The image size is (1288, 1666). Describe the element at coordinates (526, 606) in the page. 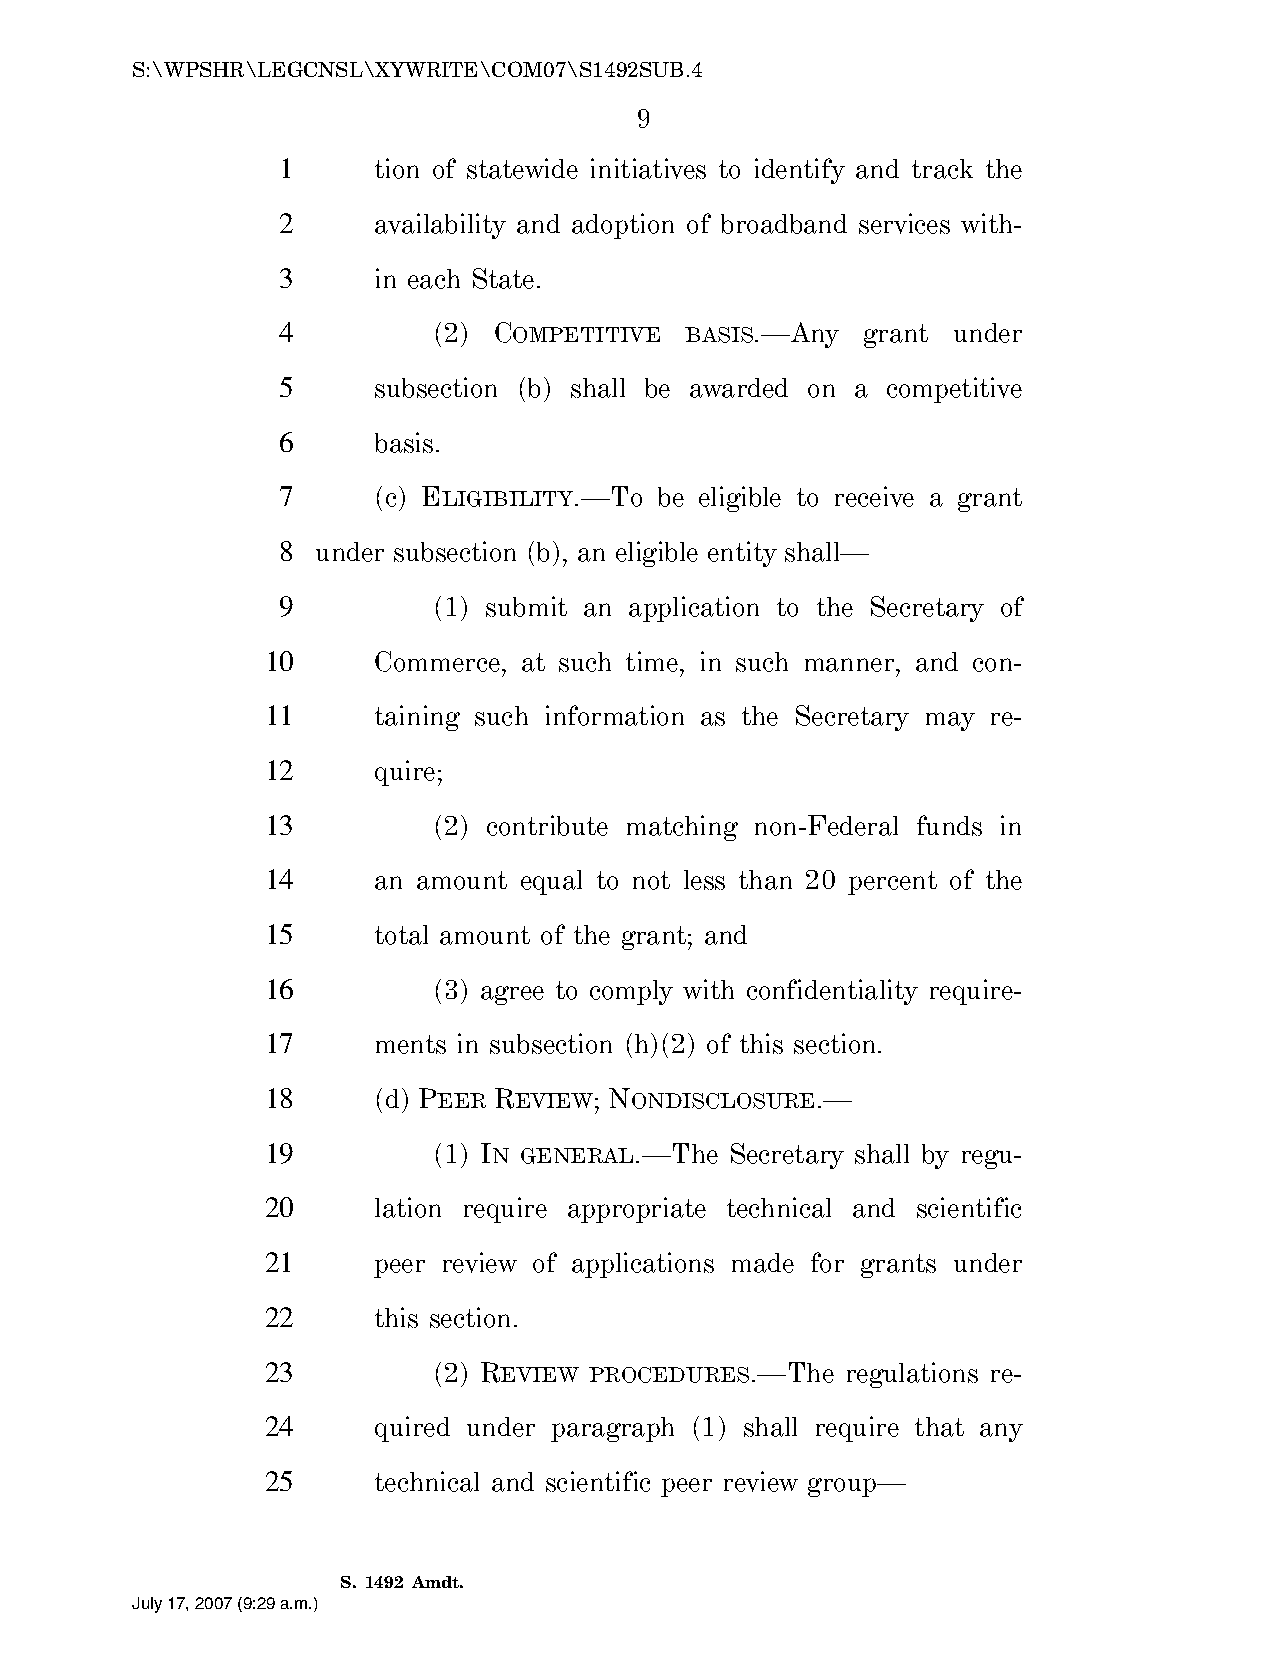

I see `submit` at that location.
